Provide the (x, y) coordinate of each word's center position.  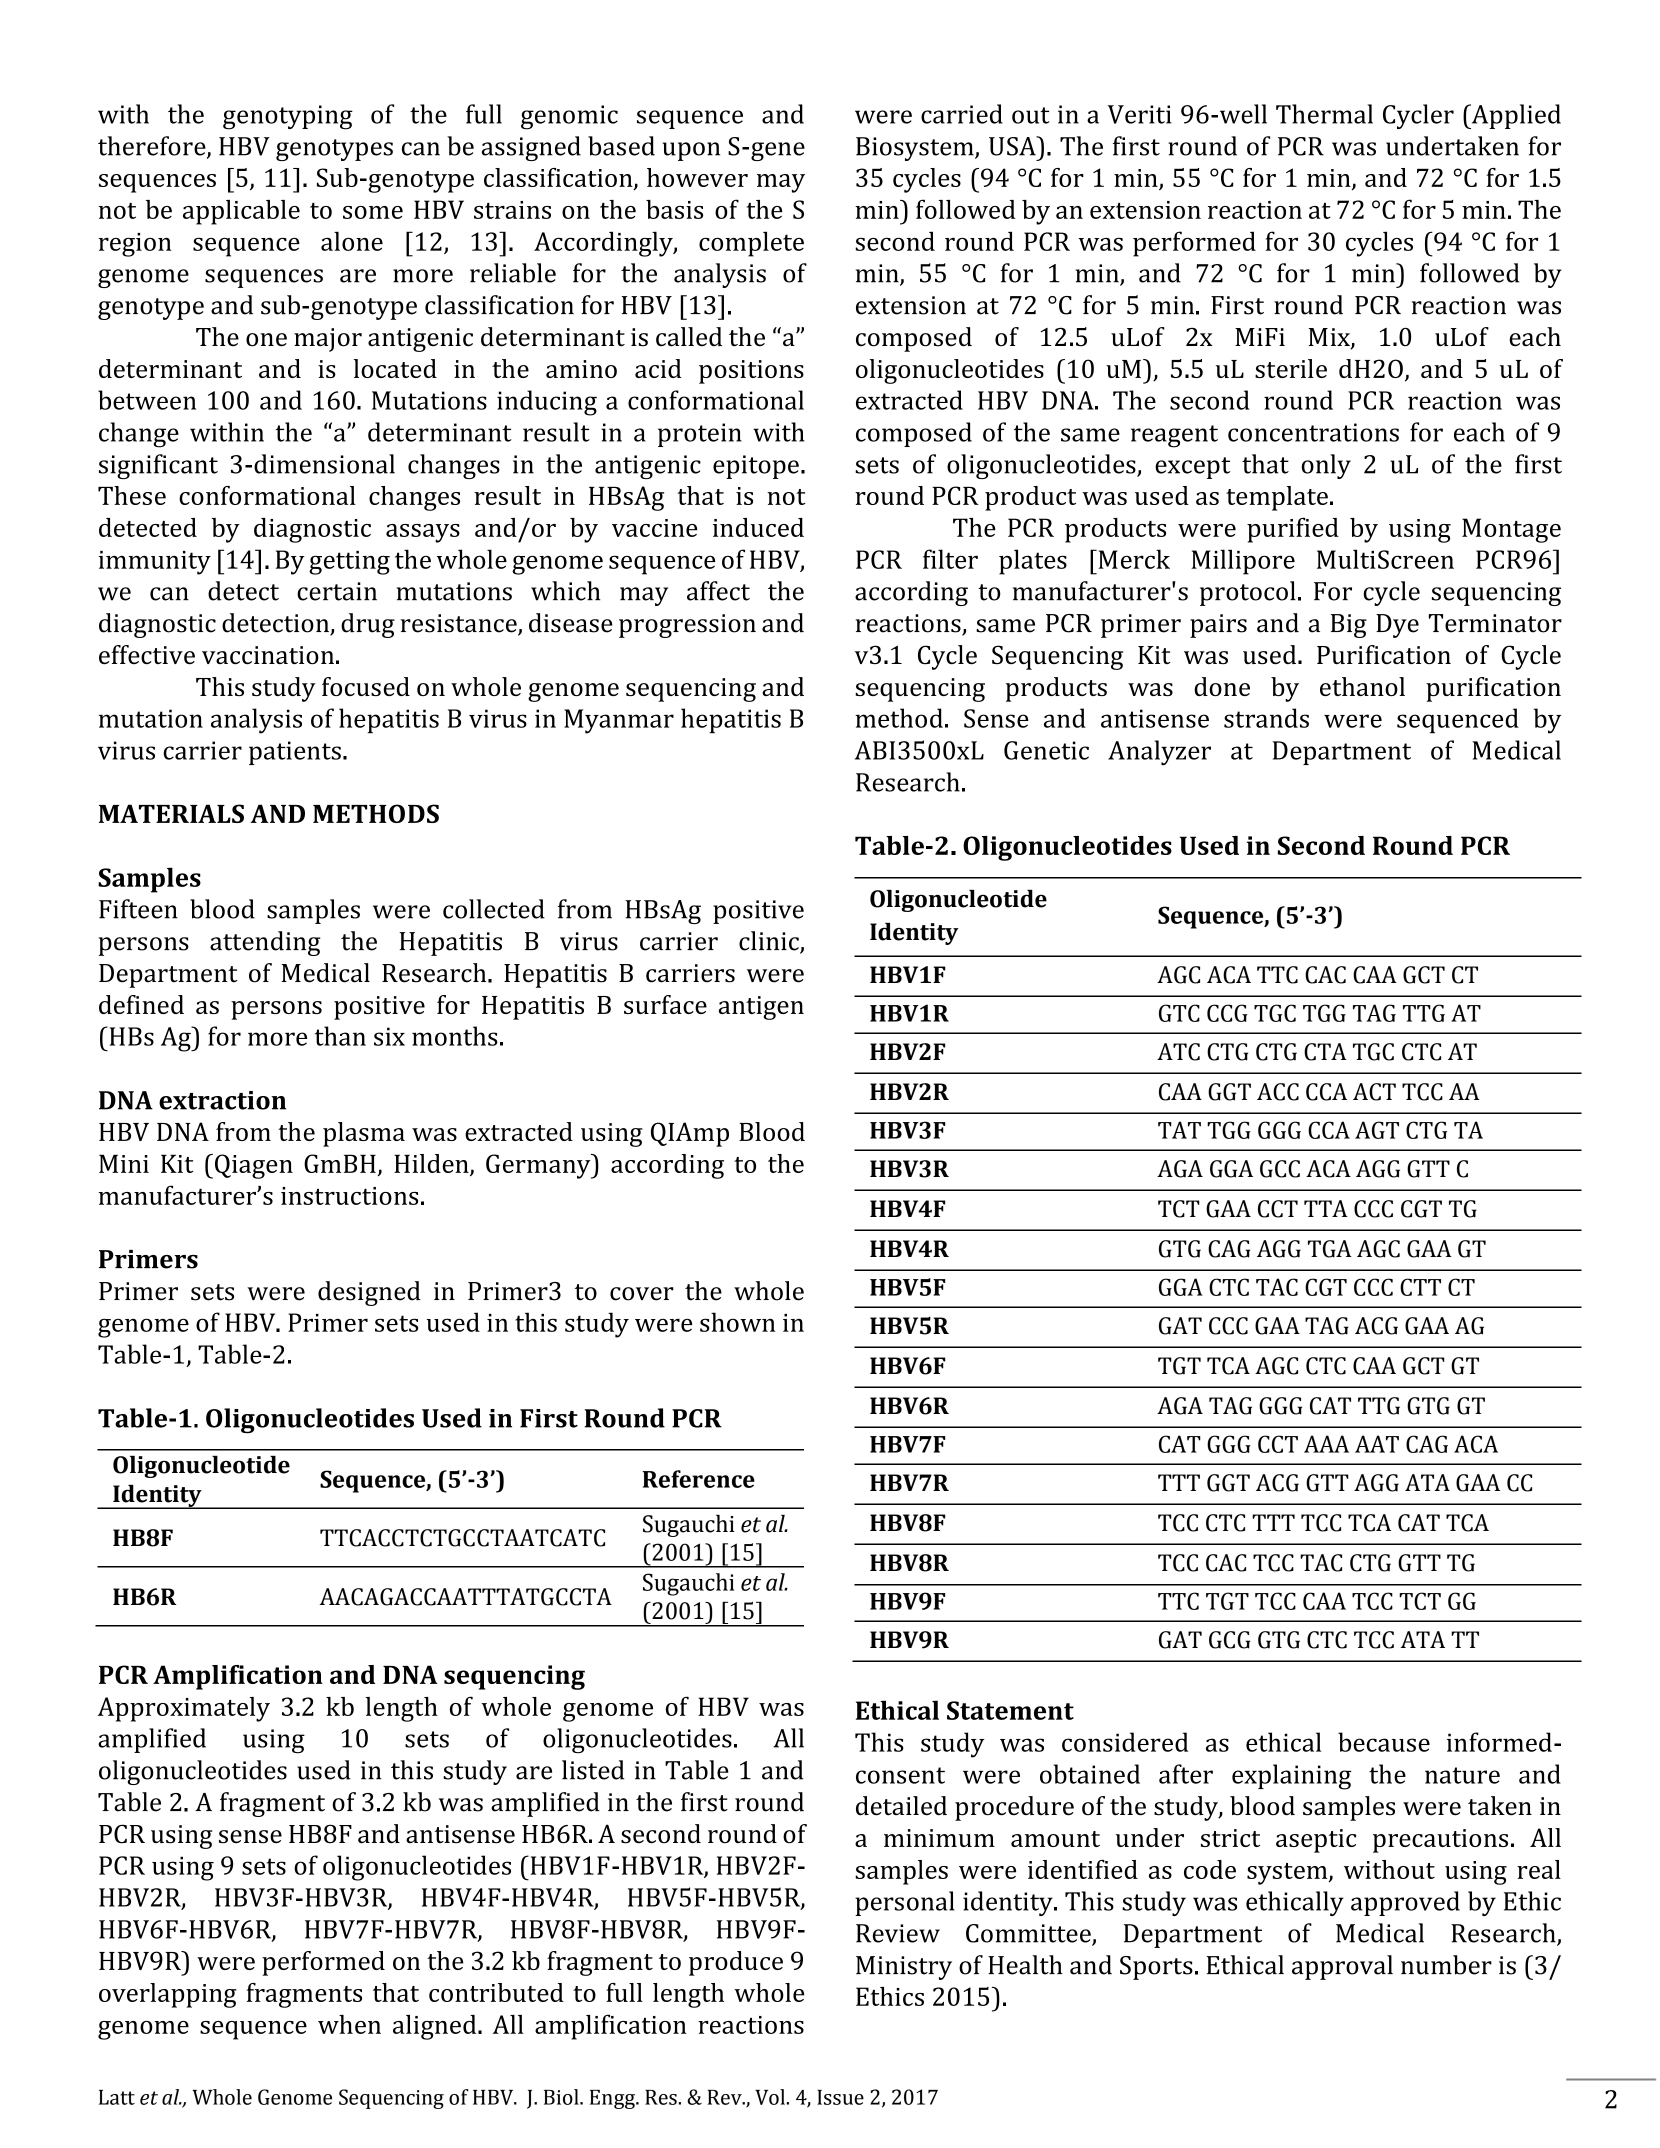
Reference (699, 1479)
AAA (1326, 1444)
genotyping (288, 117)
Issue (840, 2097)
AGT (1377, 1130)
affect (718, 591)
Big (1349, 626)
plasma (364, 1134)
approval (1342, 1967)
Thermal (1324, 114)
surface (665, 1004)
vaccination (268, 655)
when (349, 2024)
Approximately (184, 1709)
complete (751, 244)
